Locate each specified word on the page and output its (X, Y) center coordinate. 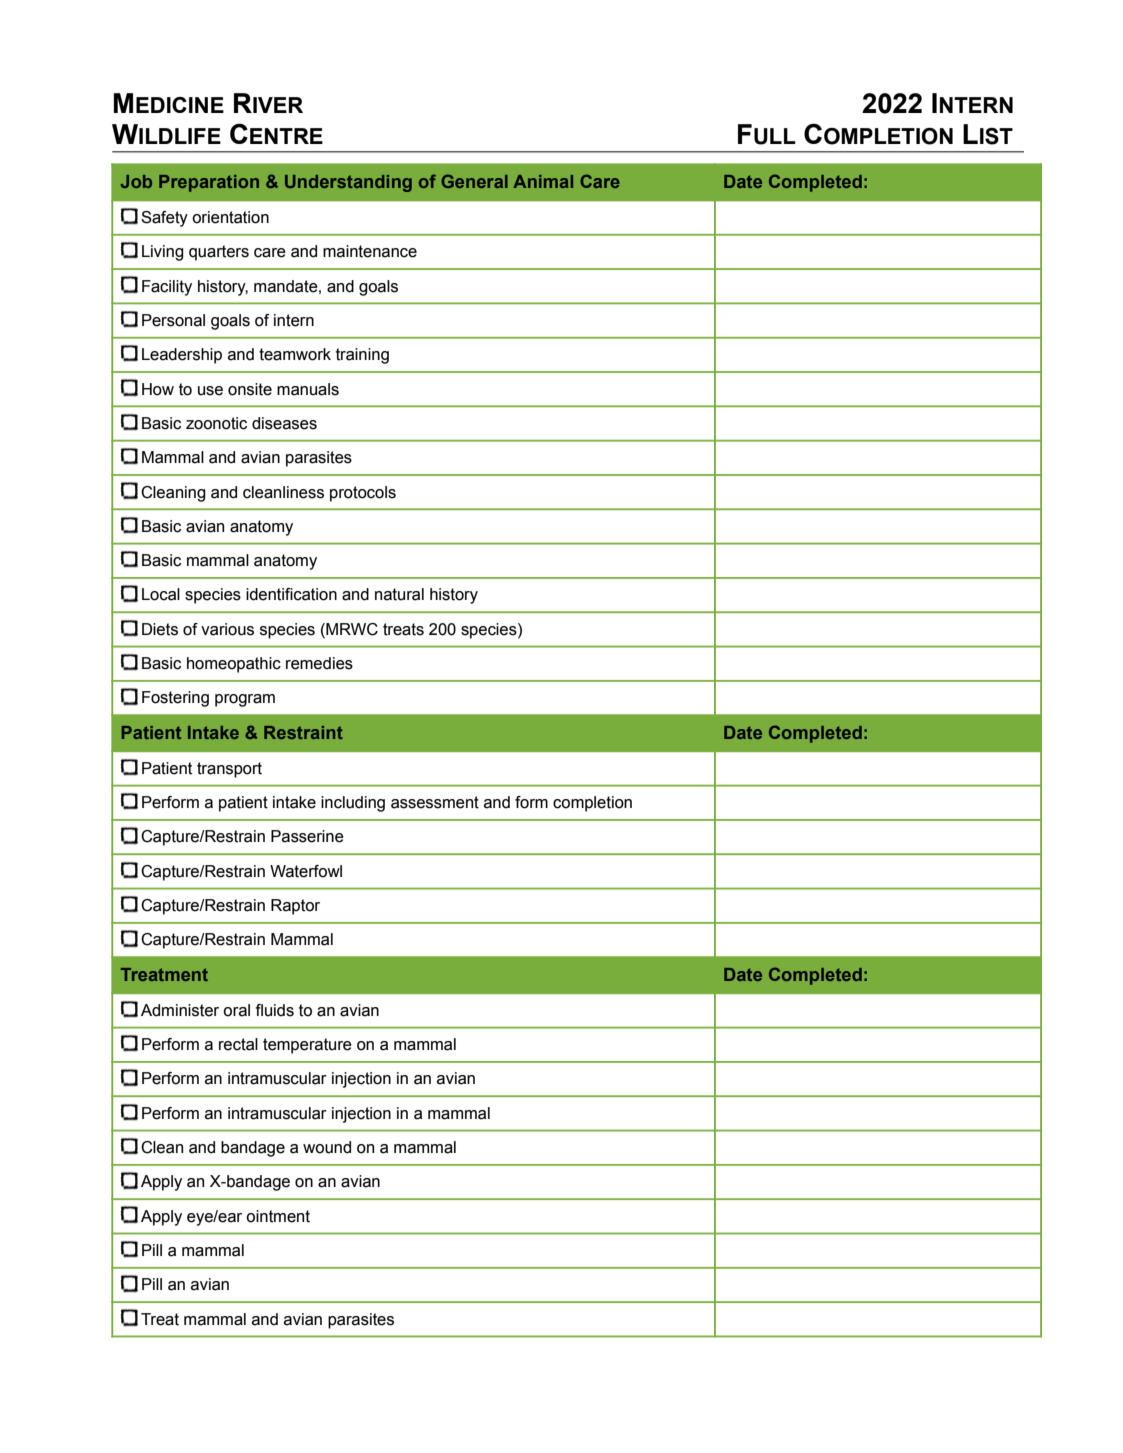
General (474, 181)
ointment (278, 1216)
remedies (319, 663)
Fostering (175, 699)
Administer (180, 1010)
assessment (435, 802)
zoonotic (216, 423)
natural (399, 594)
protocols (363, 494)
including (353, 804)
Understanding (348, 183)
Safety (164, 219)
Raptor (295, 907)
